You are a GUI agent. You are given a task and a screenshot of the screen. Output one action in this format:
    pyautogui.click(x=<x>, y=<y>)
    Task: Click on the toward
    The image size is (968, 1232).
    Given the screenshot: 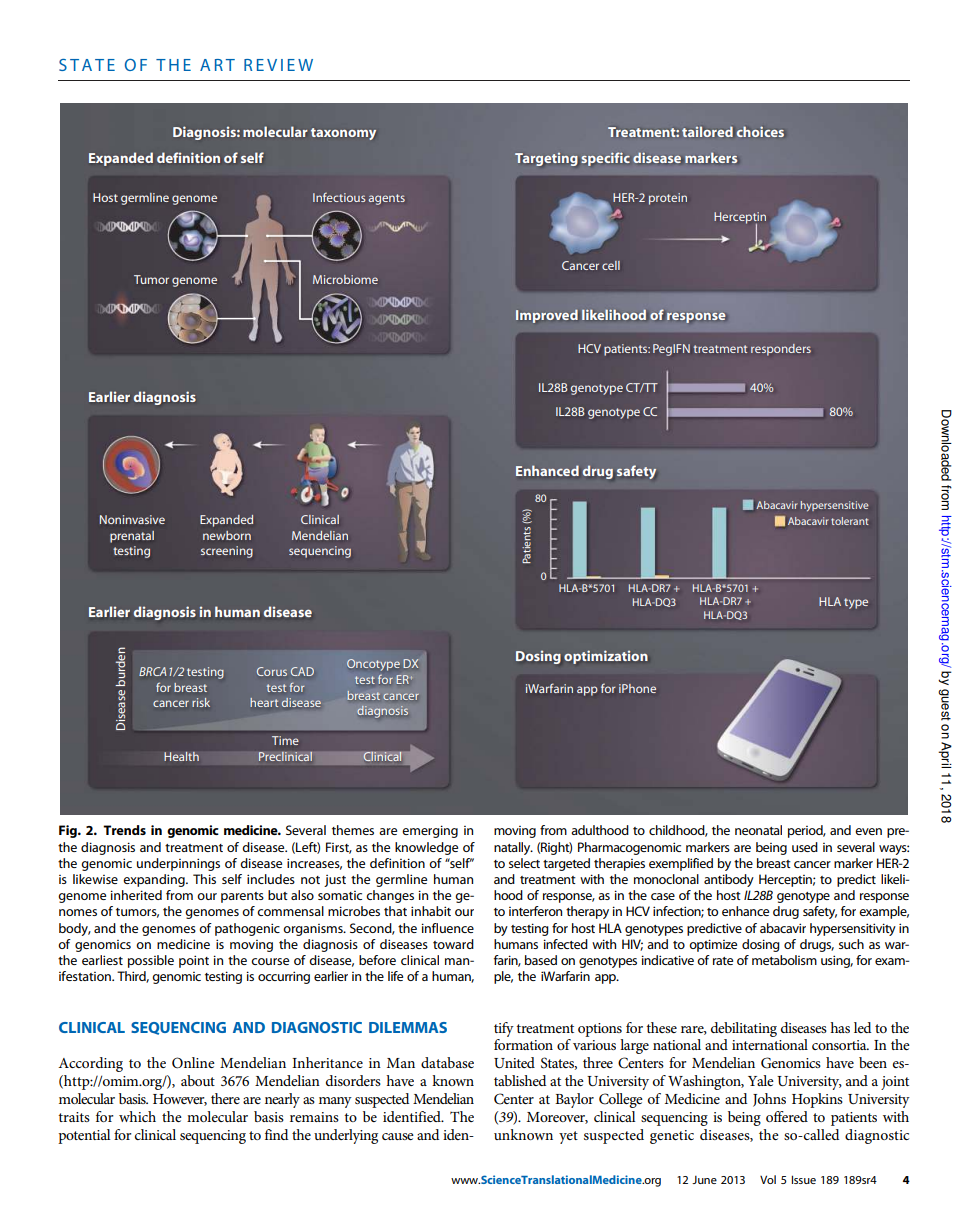 What is the action you would take?
    pyautogui.click(x=453, y=944)
